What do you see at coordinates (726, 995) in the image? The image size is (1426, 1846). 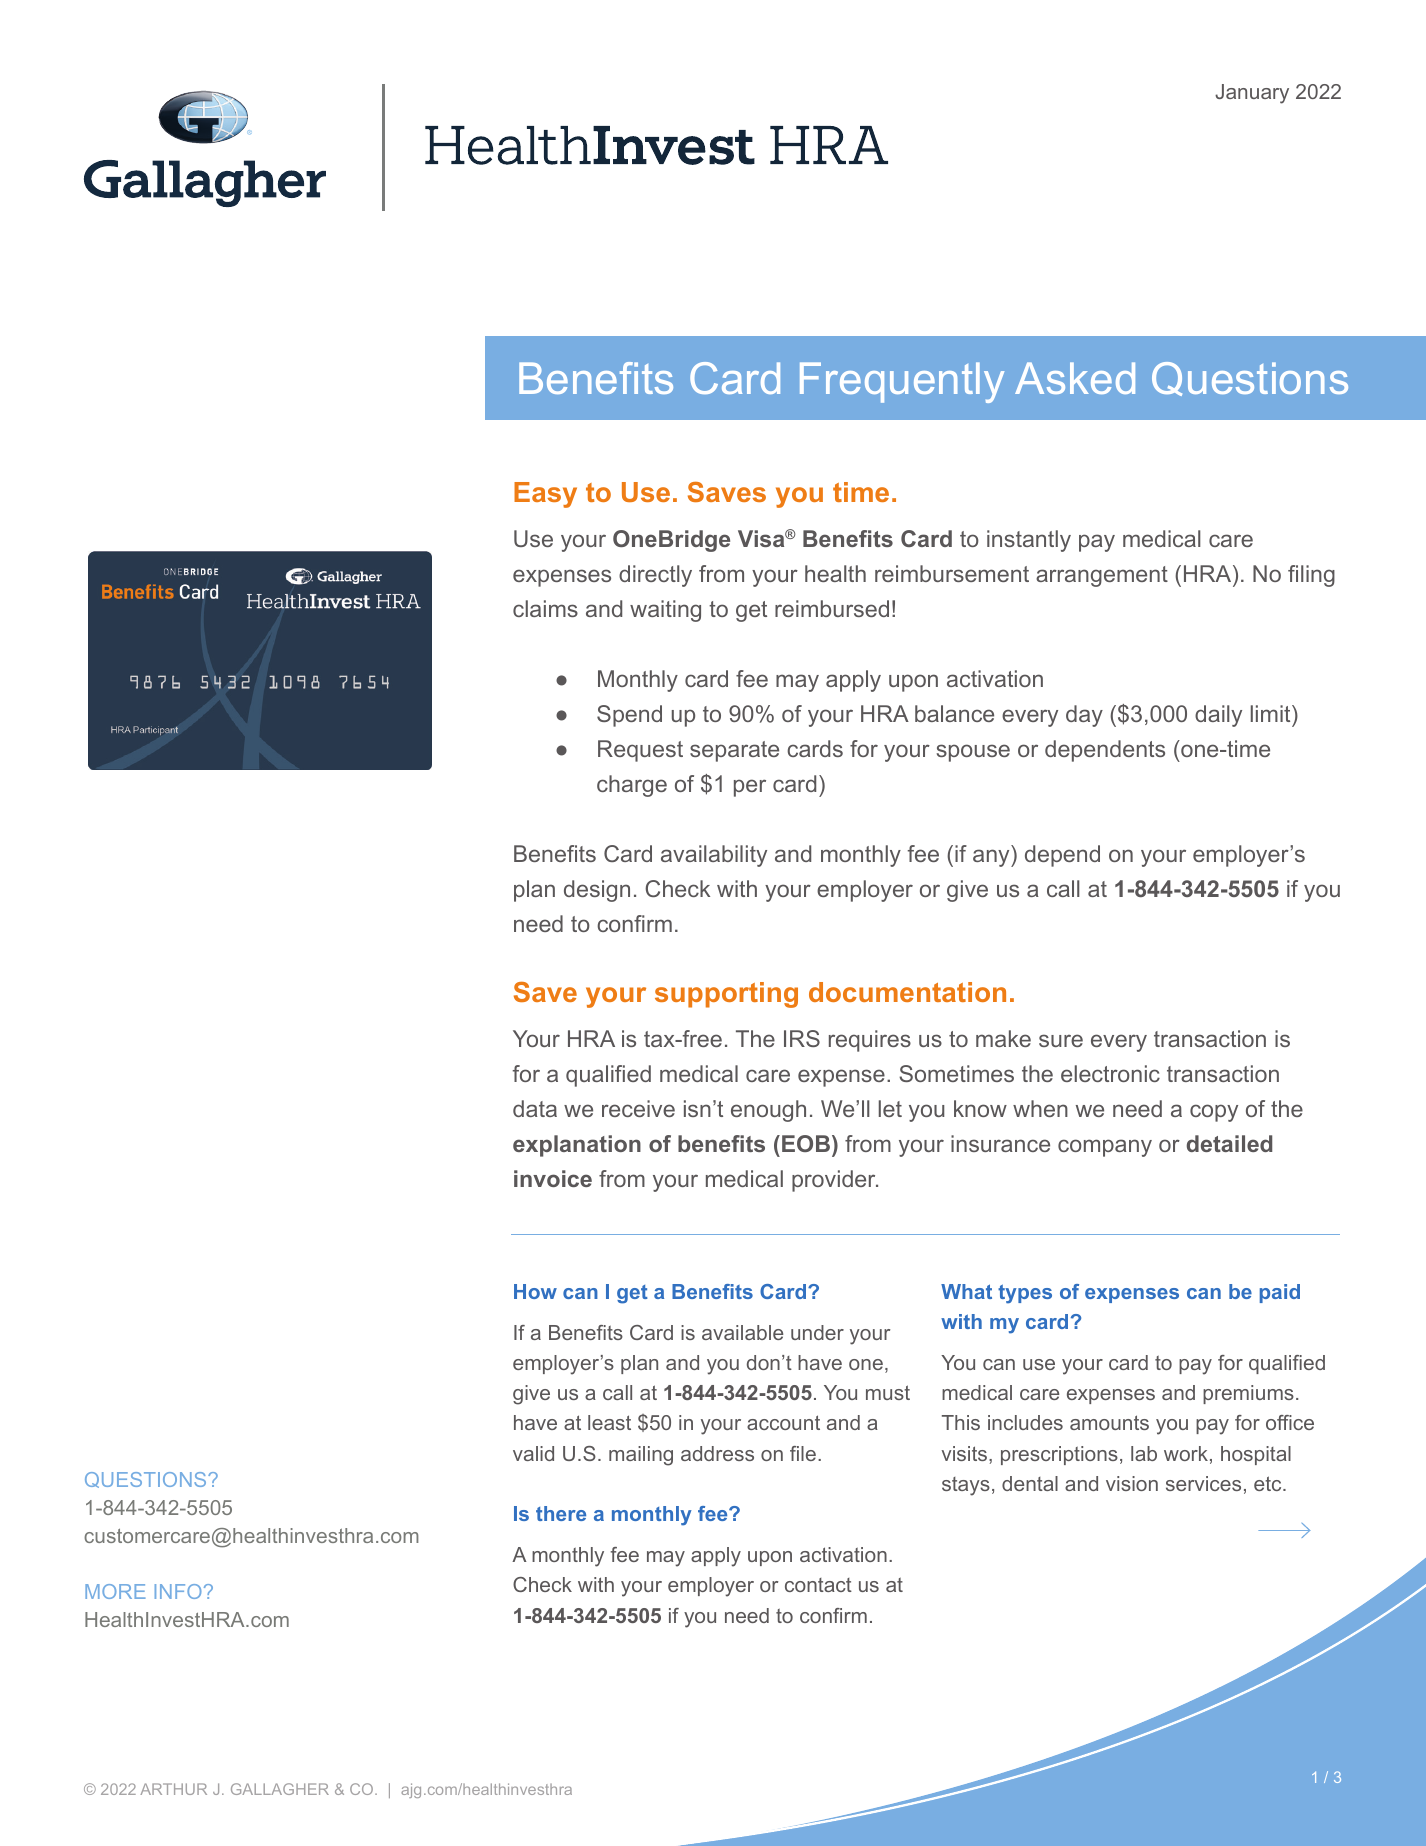 I see `supporting` at bounding box center [726, 995].
